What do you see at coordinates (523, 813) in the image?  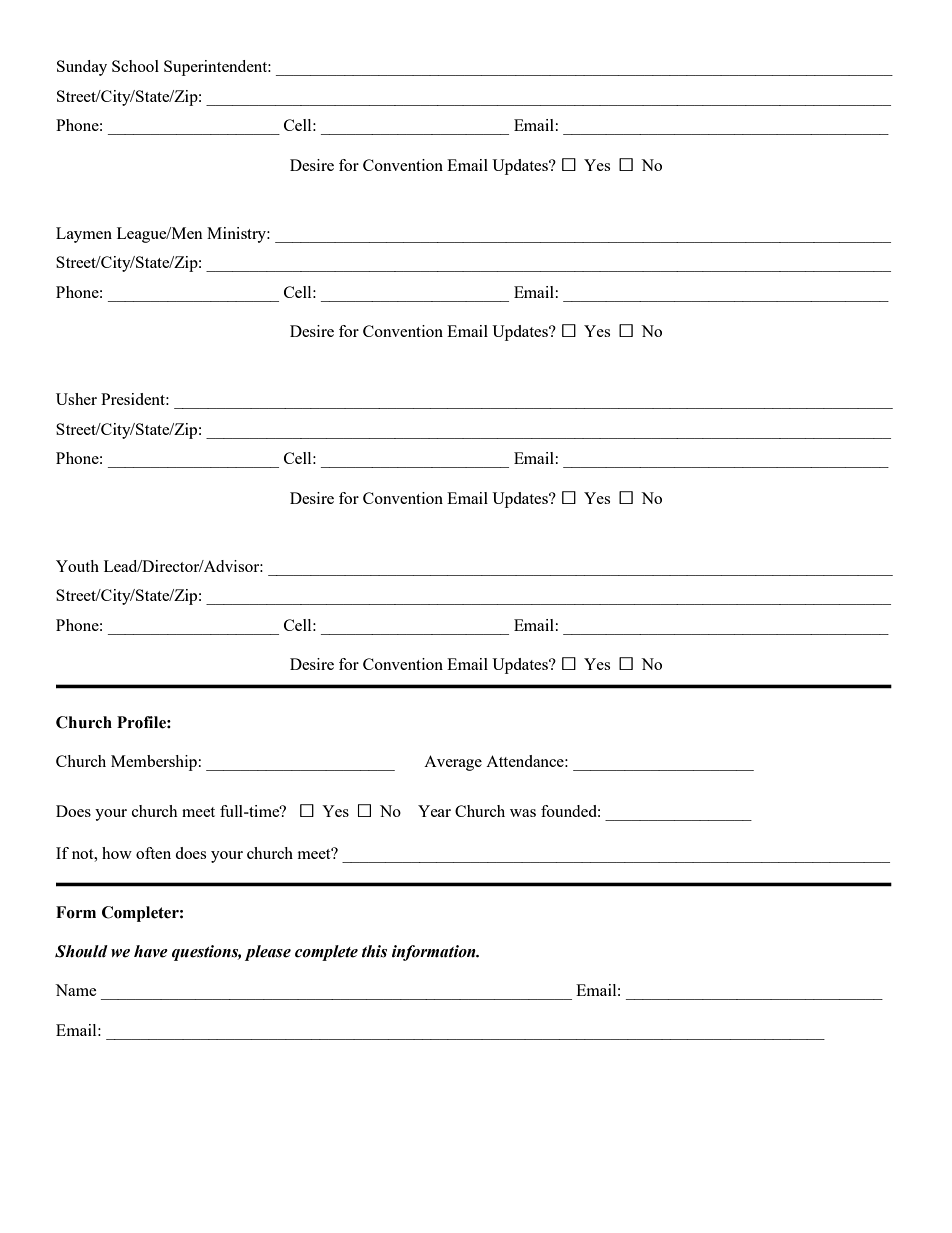 I see `was` at bounding box center [523, 813].
